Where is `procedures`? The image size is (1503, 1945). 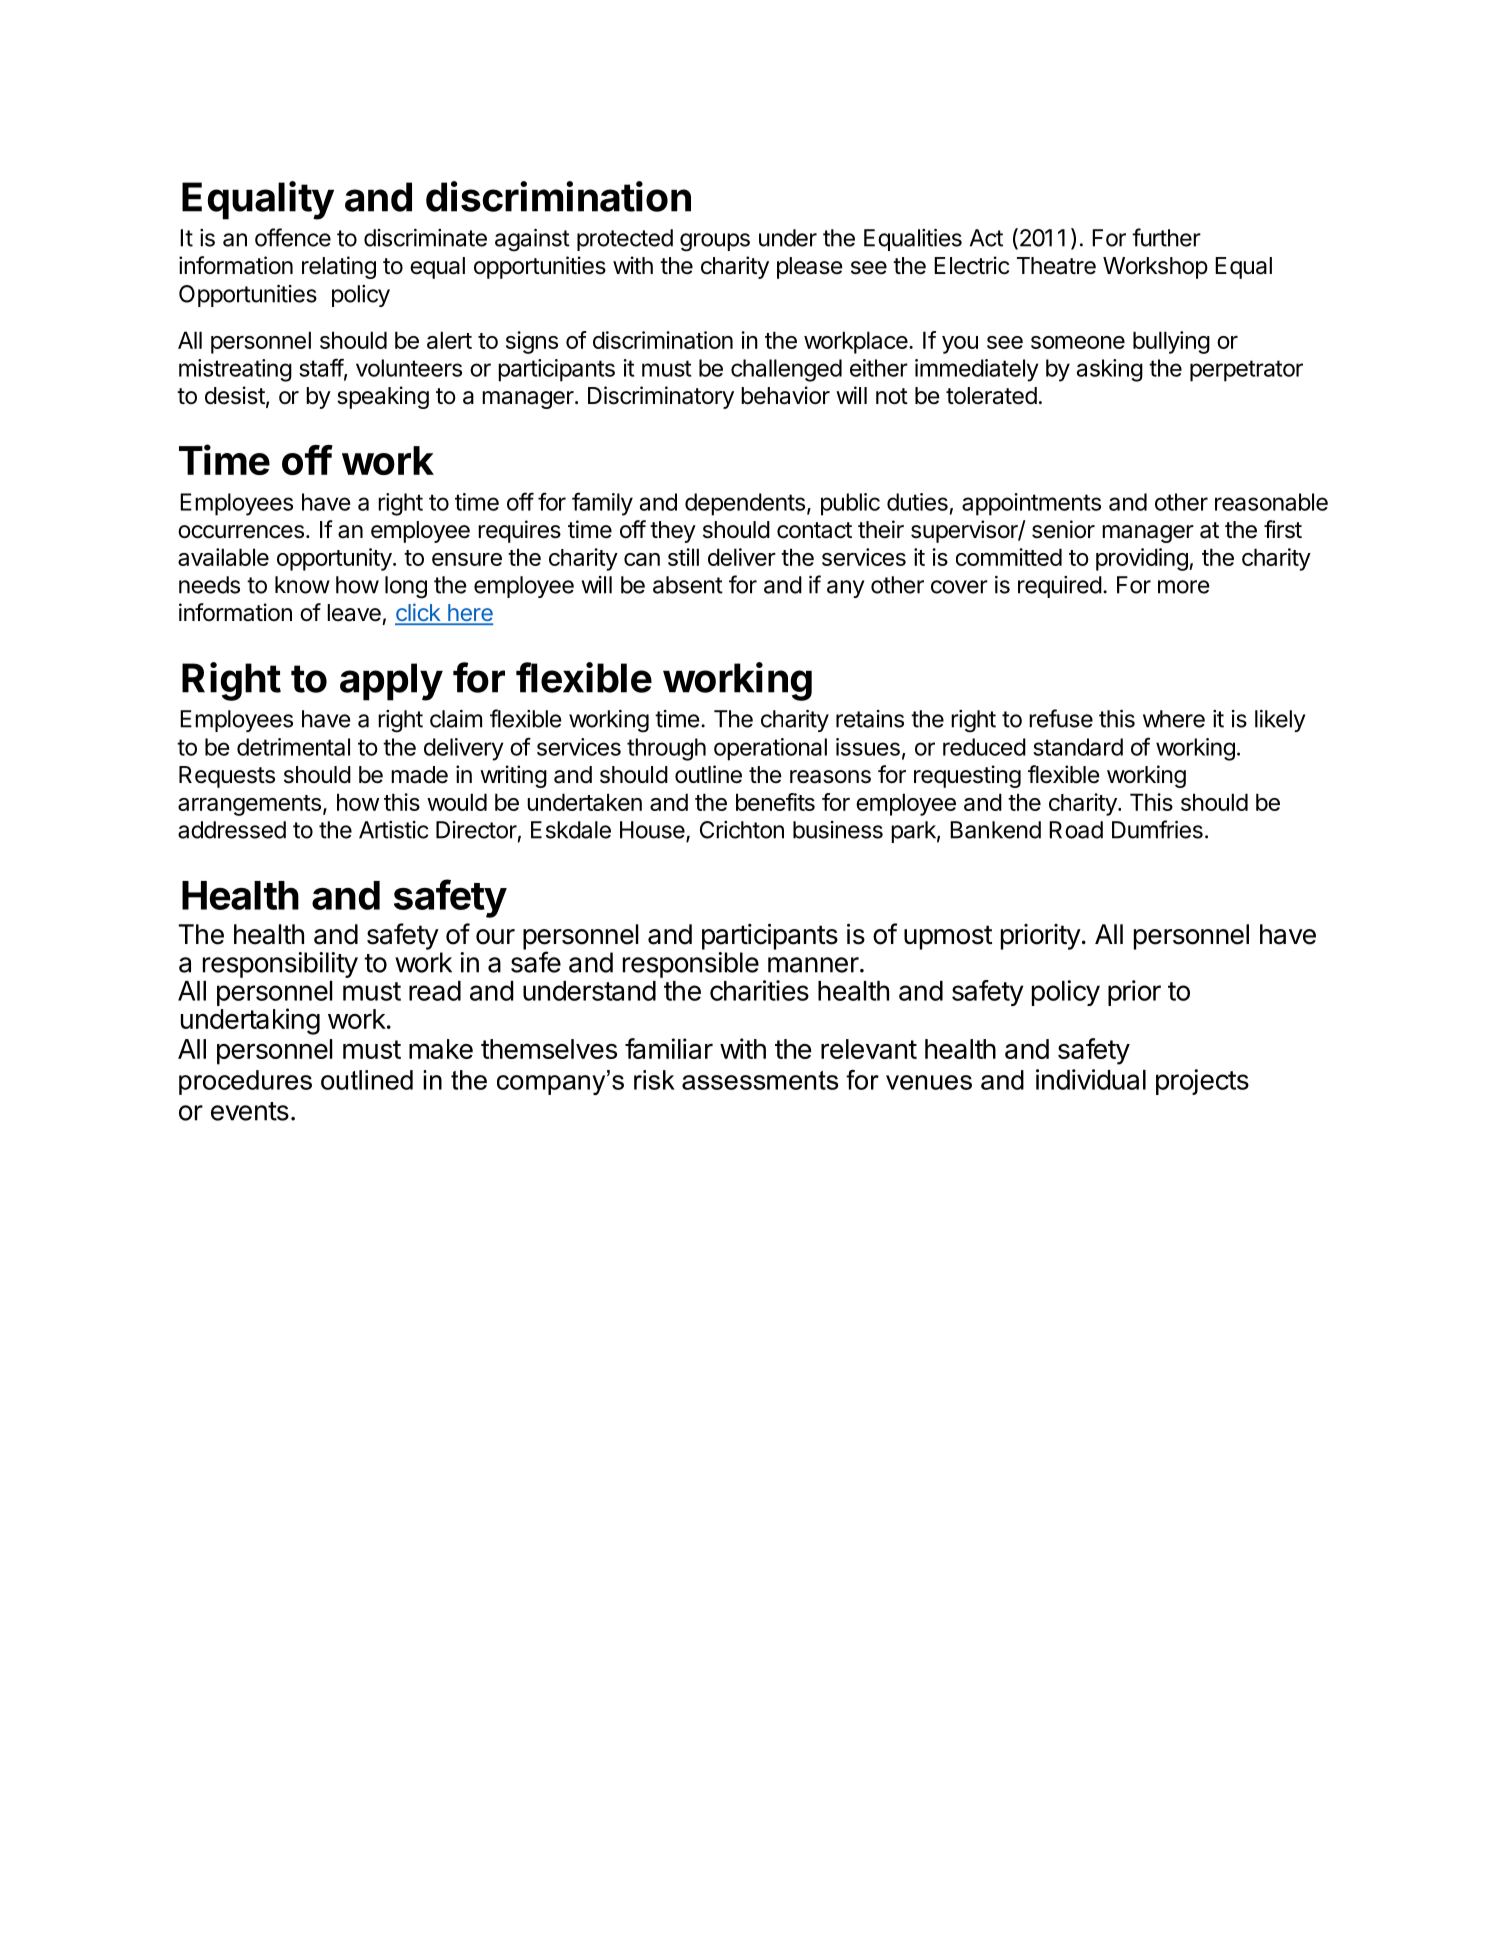
procedures is located at coordinates (245, 1082).
